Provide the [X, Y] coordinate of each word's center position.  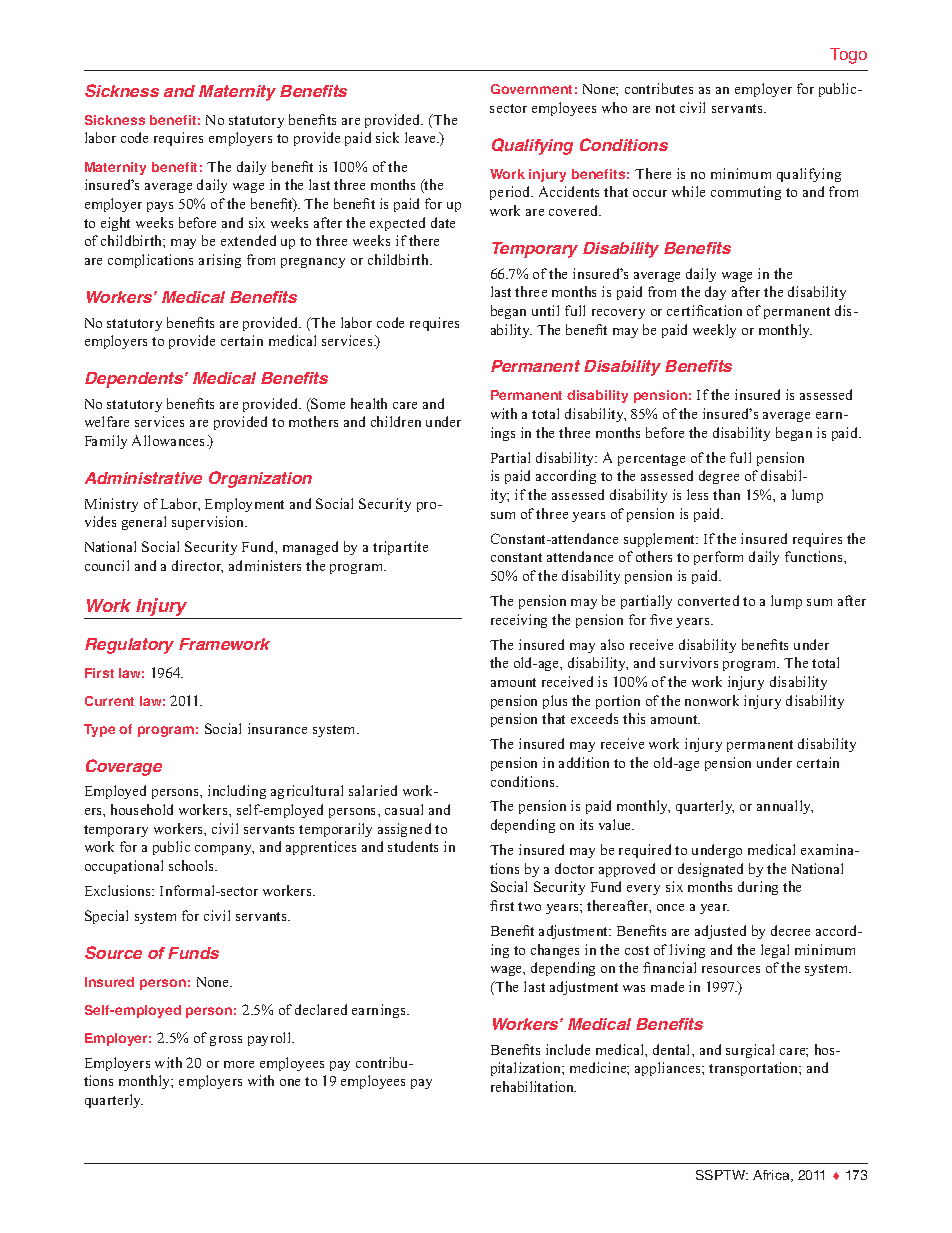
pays [160, 207]
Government [531, 89]
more [239, 1064]
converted [708, 600]
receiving [519, 621]
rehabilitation [533, 1086]
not [665, 108]
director [197, 566]
